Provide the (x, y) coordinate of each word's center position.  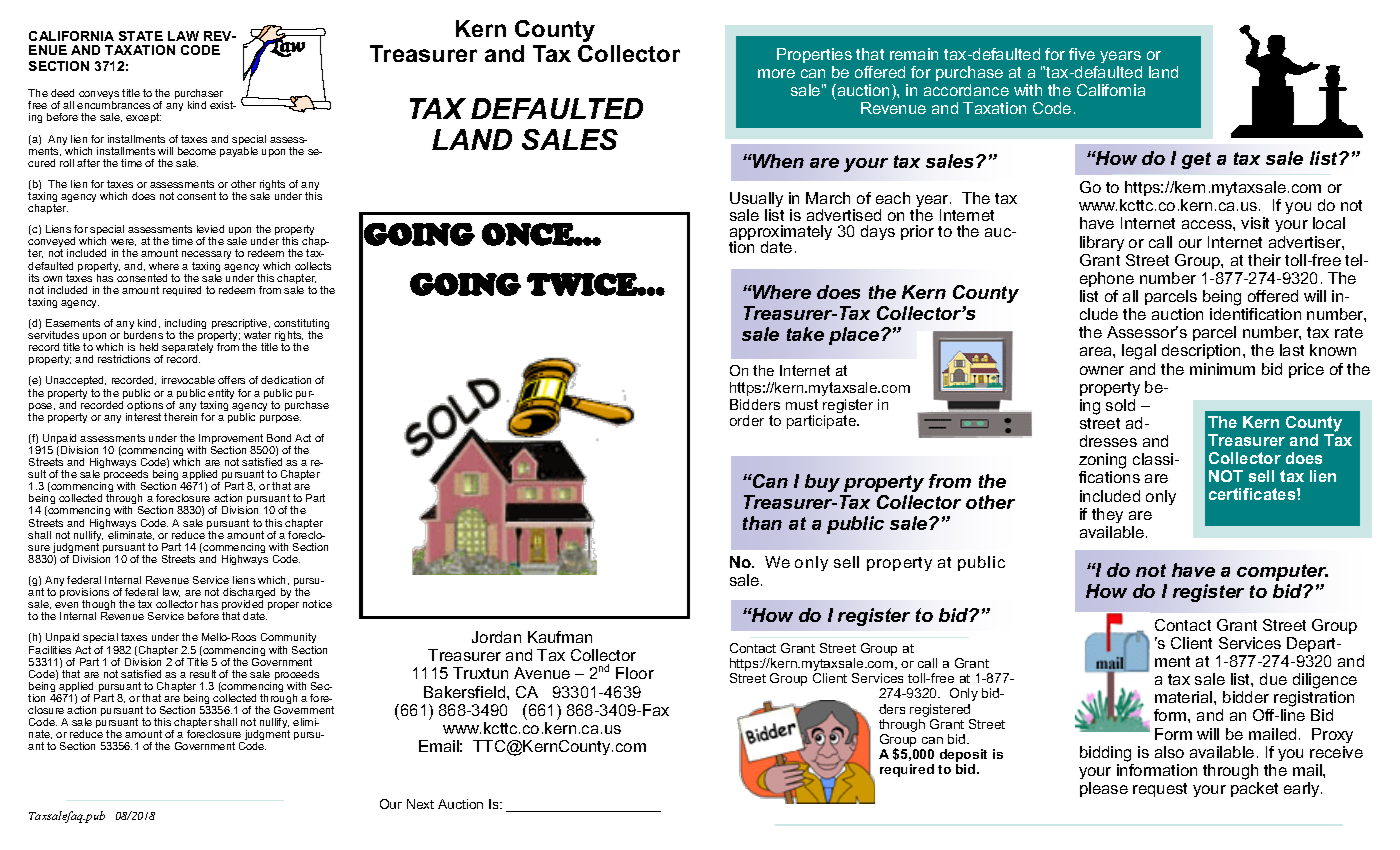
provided (242, 606)
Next (420, 804)
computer (1282, 572)
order (747, 420)
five (1082, 54)
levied (210, 229)
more (776, 73)
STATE (141, 36)
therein (180, 417)
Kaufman (560, 637)
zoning (1102, 462)
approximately (781, 234)
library (1102, 243)
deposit (963, 757)
